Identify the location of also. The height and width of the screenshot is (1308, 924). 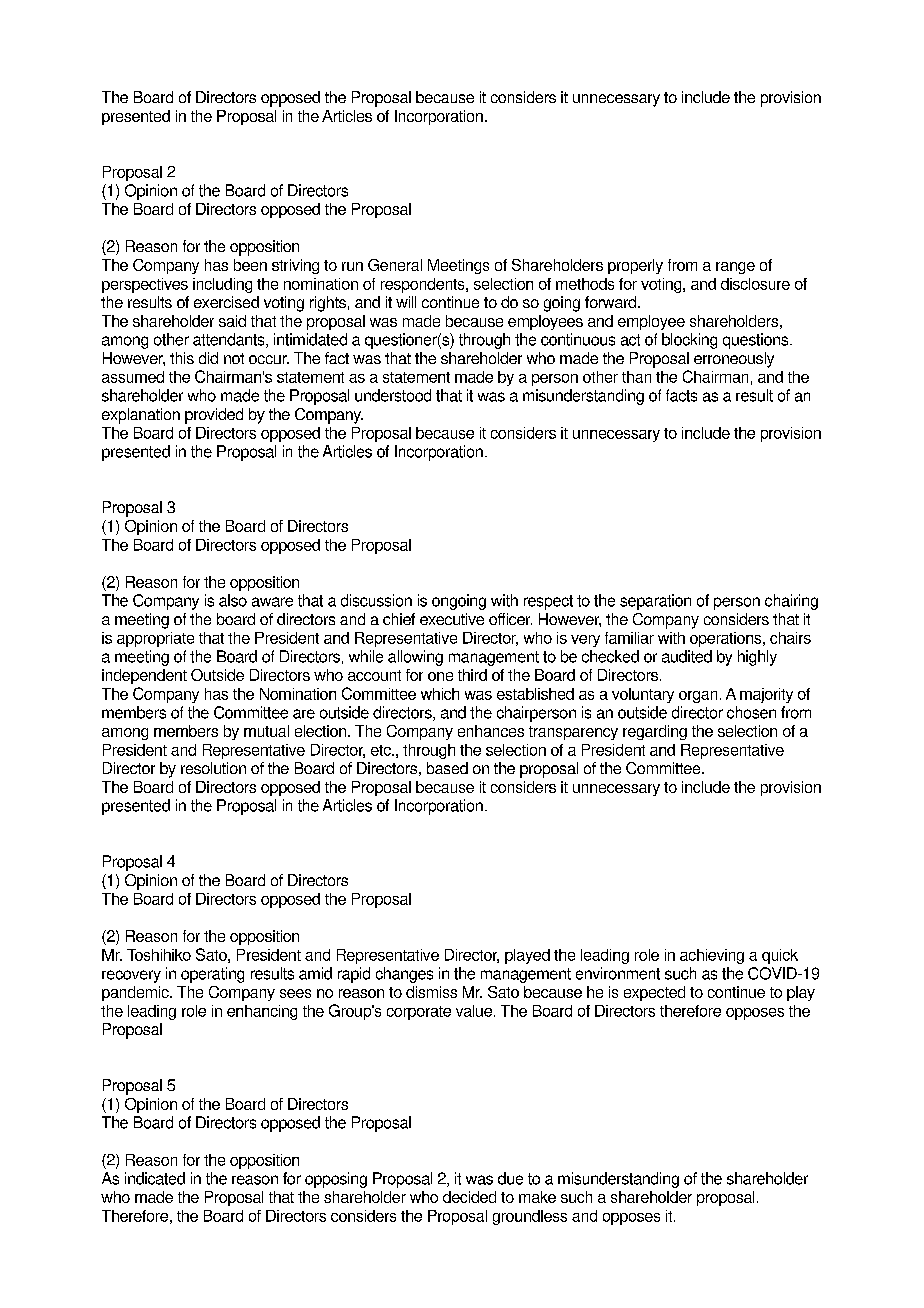
(233, 600).
